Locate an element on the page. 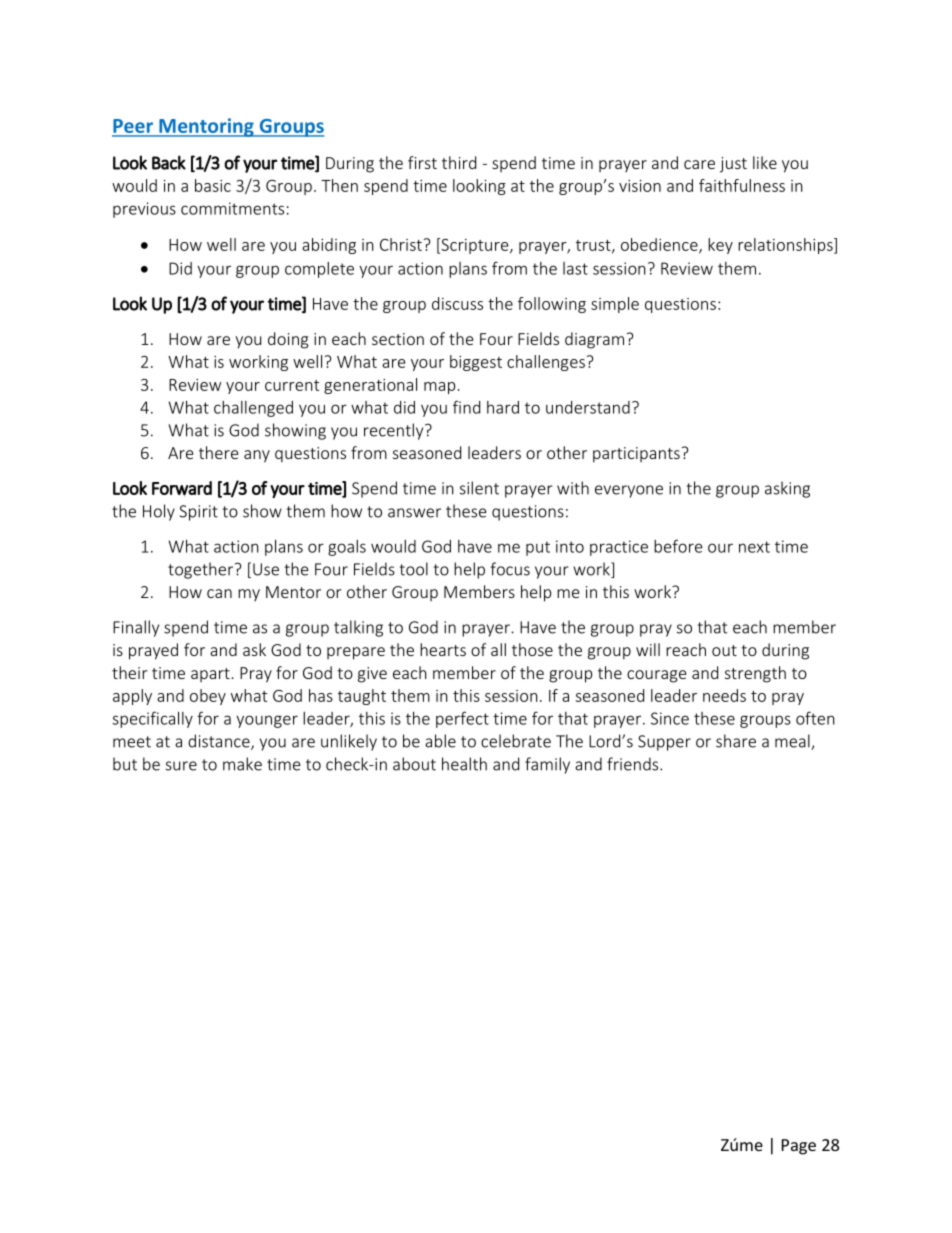 Image resolution: width=952 pixels, height=1233 pixels. just is located at coordinates (733, 165).
